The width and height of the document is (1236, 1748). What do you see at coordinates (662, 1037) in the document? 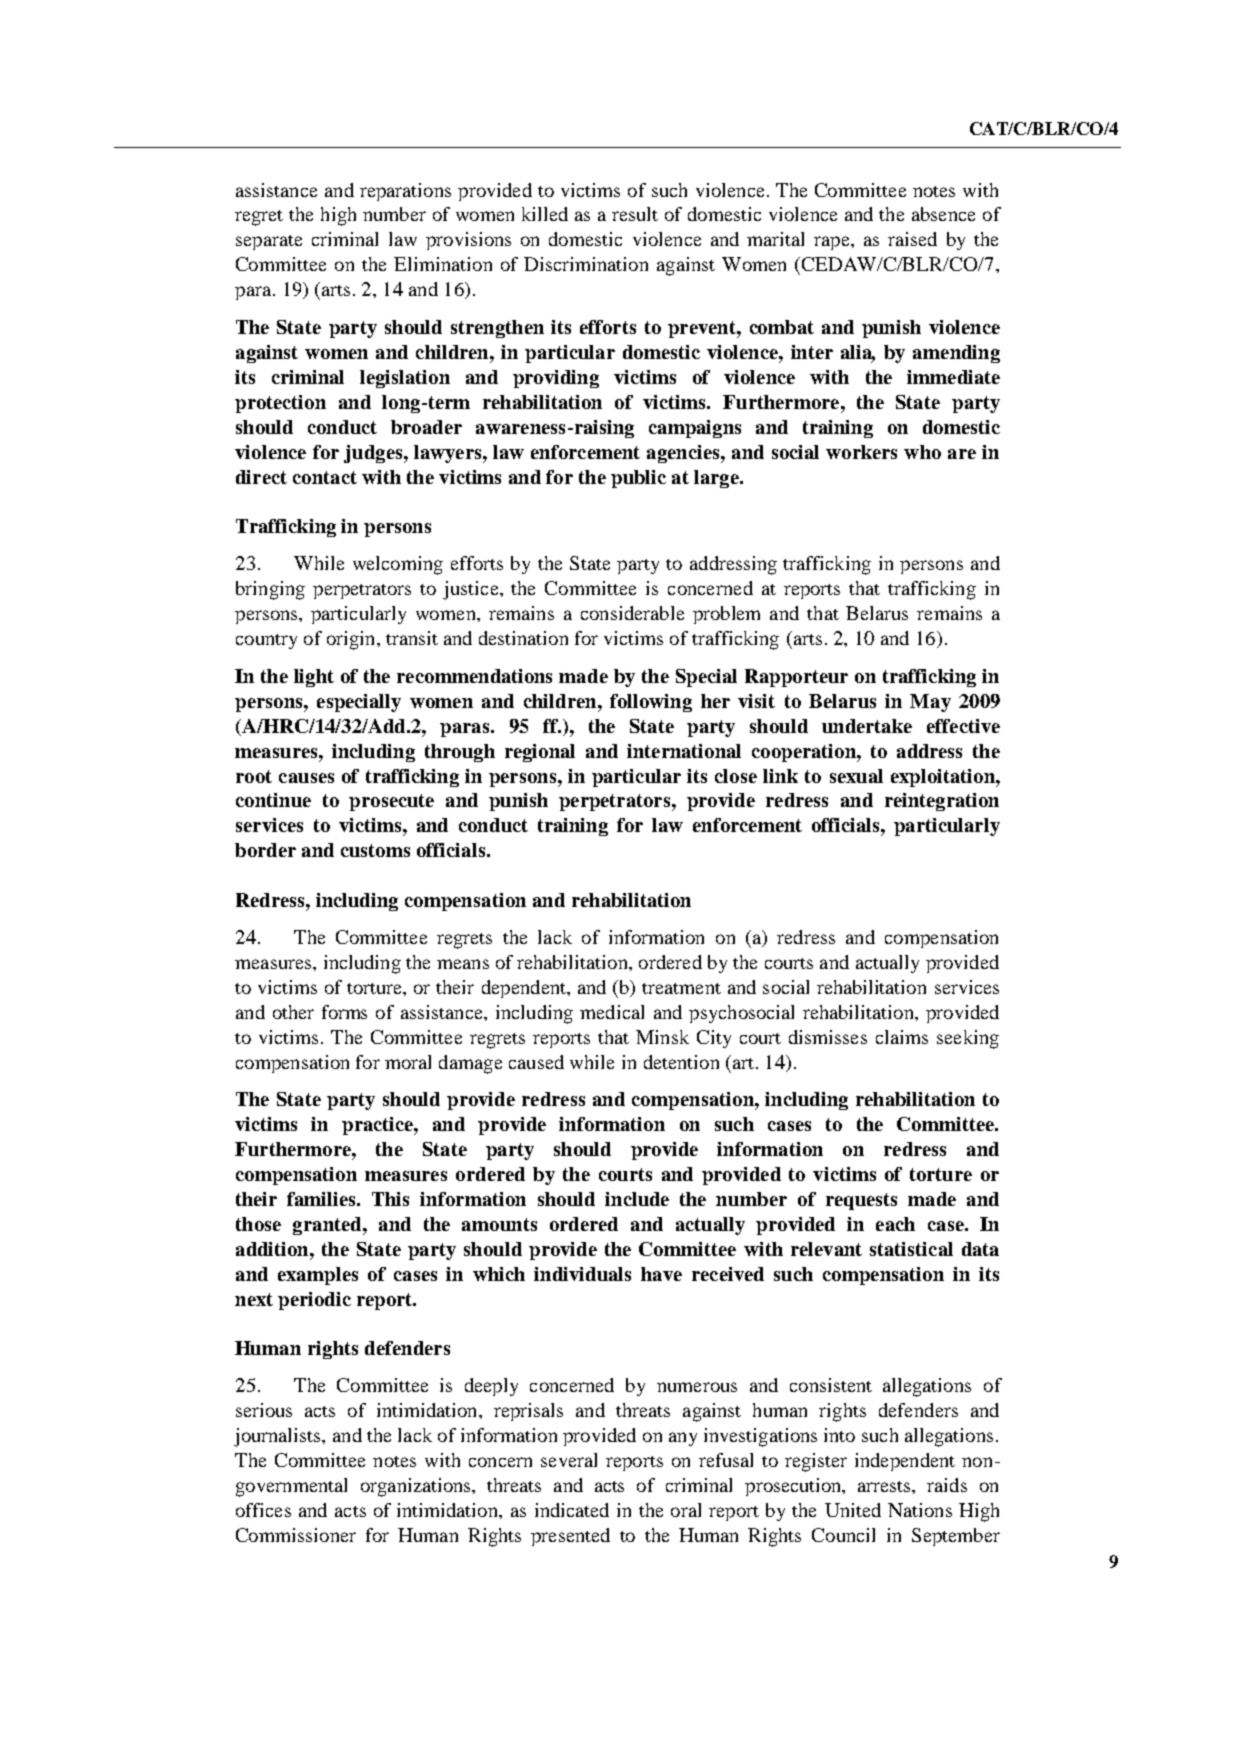
I see `Minsk` at bounding box center [662, 1037].
